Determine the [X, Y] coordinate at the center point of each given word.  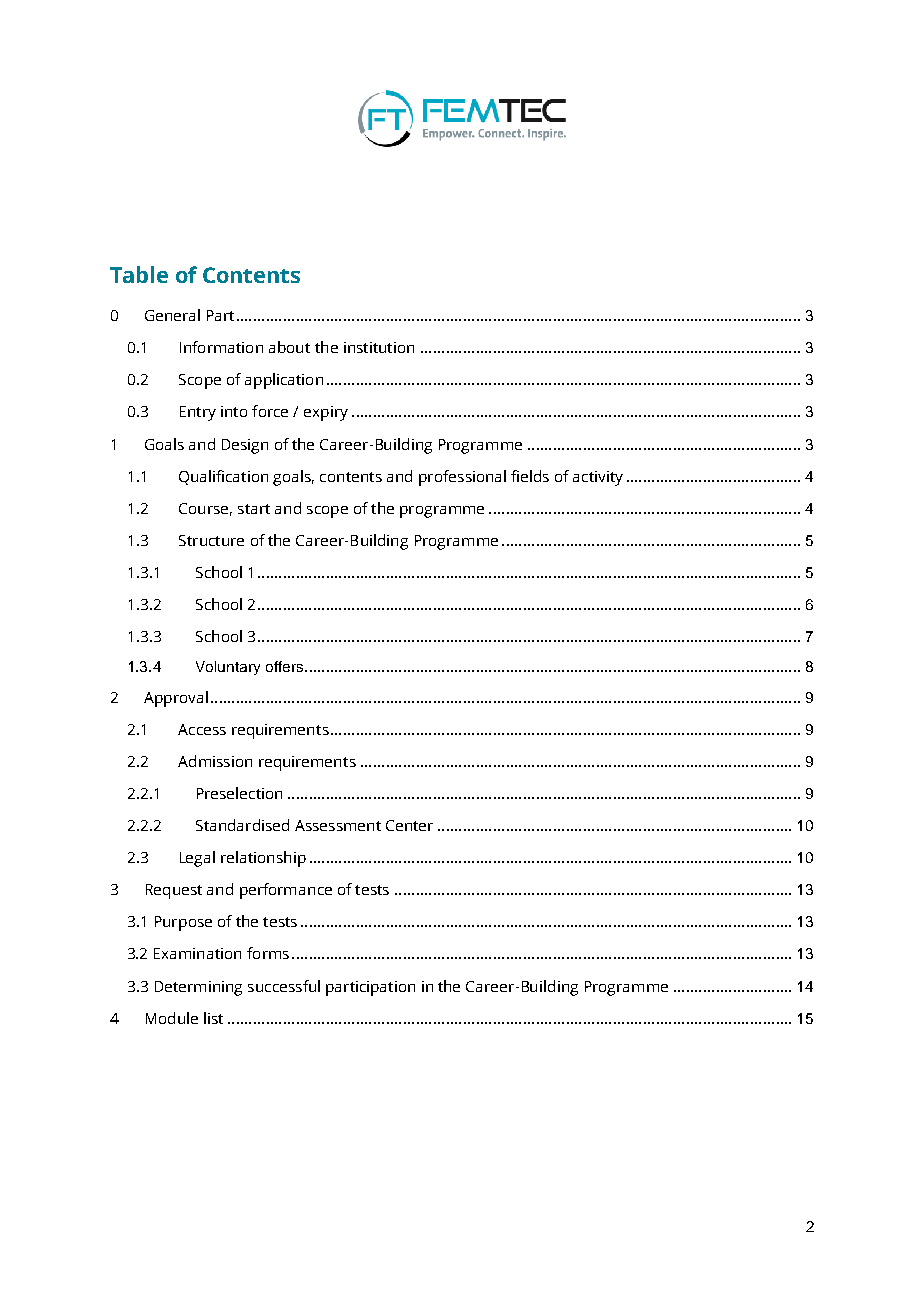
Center [409, 825]
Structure [211, 540]
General [172, 315]
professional [462, 478]
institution [379, 347]
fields [530, 476]
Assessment [338, 825]
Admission [215, 761]
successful [284, 986]
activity [598, 478]
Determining [198, 988]
